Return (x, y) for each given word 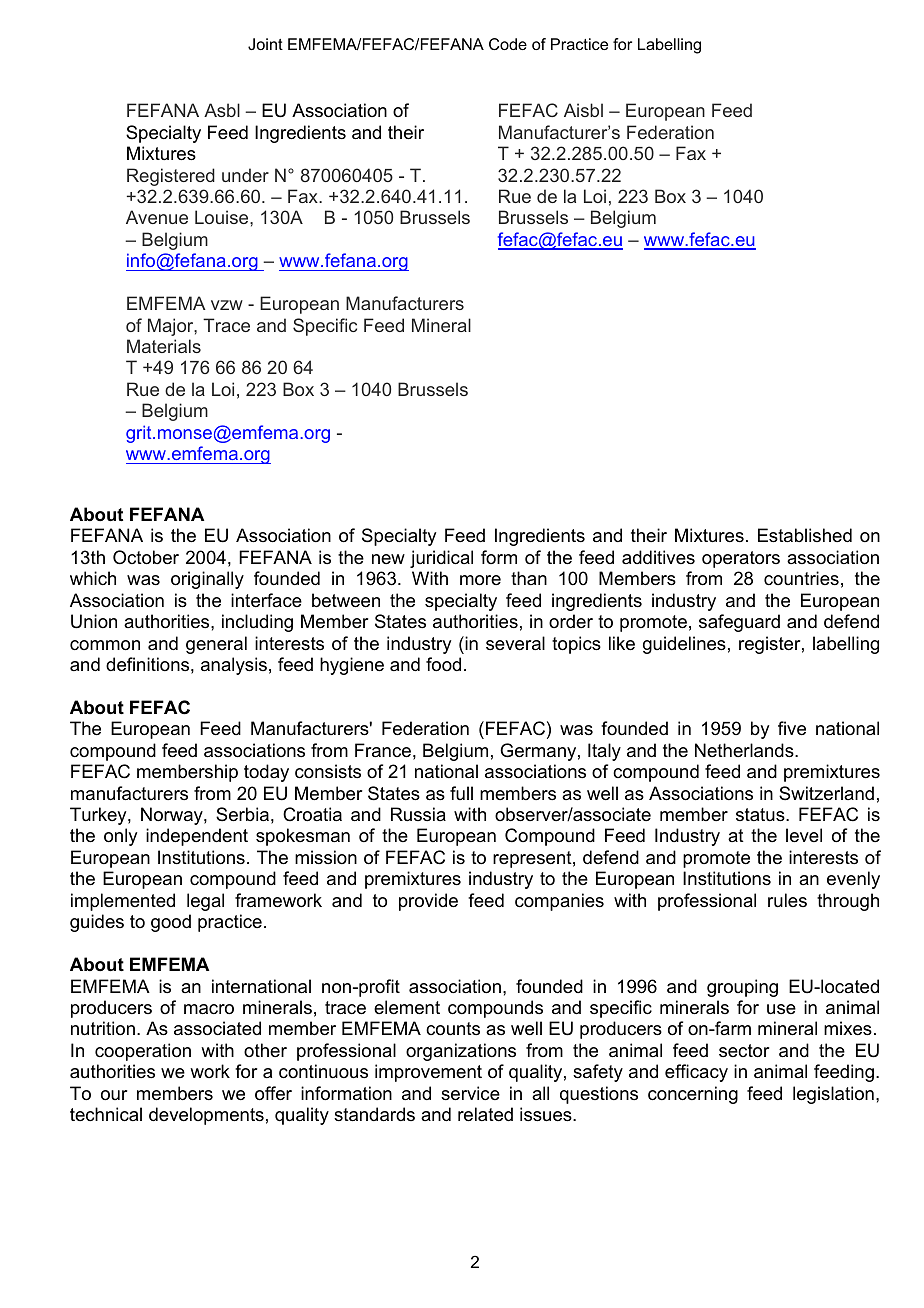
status (761, 815)
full (461, 793)
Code (508, 44)
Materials (164, 346)
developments (206, 1116)
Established (805, 535)
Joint (265, 44)
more (480, 580)
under (245, 175)
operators (741, 559)
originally (207, 580)
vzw (227, 305)
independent (197, 837)
